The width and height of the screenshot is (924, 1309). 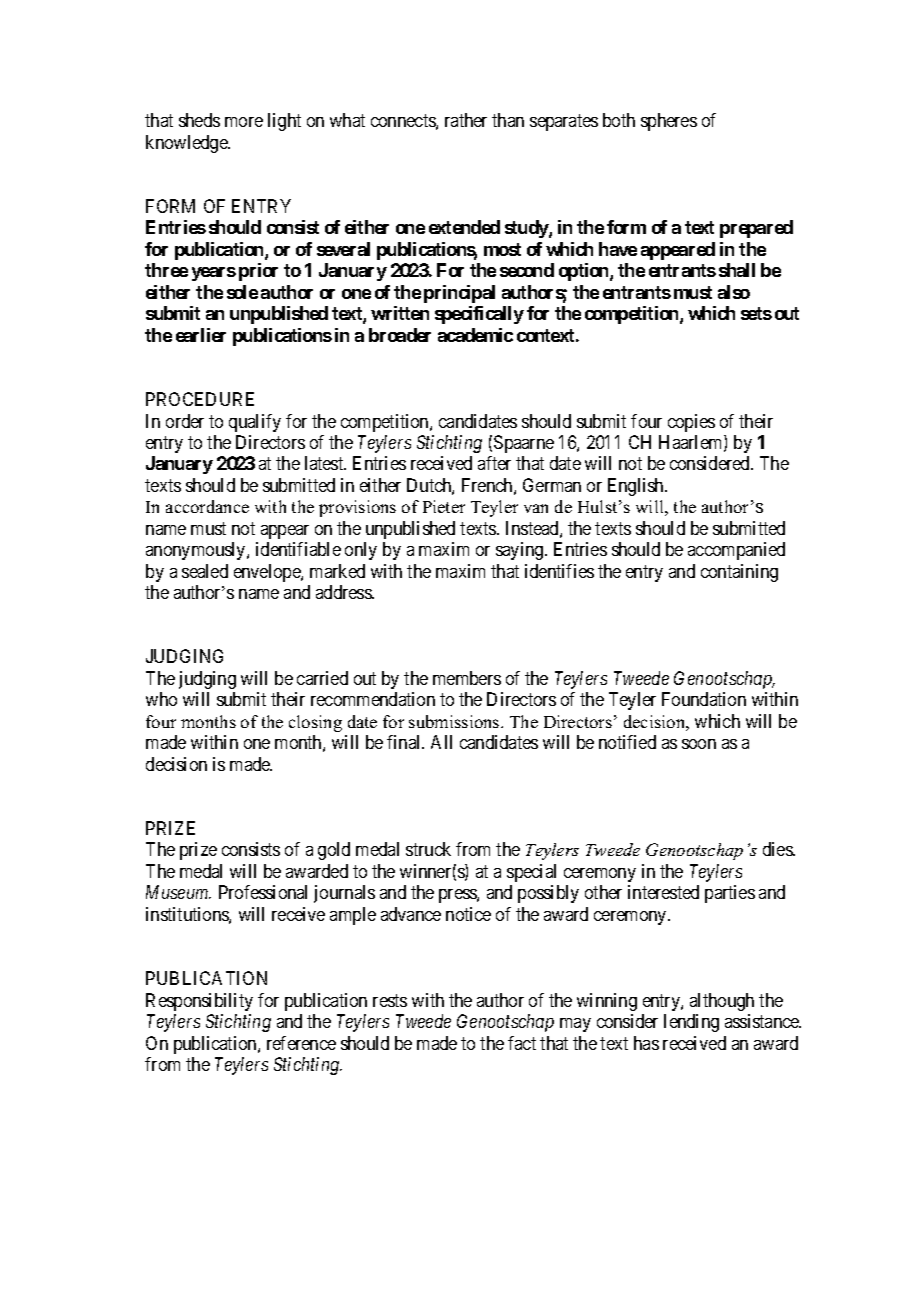 What do you see at coordinates (691, 1023) in the screenshot?
I see `lending` at bounding box center [691, 1023].
